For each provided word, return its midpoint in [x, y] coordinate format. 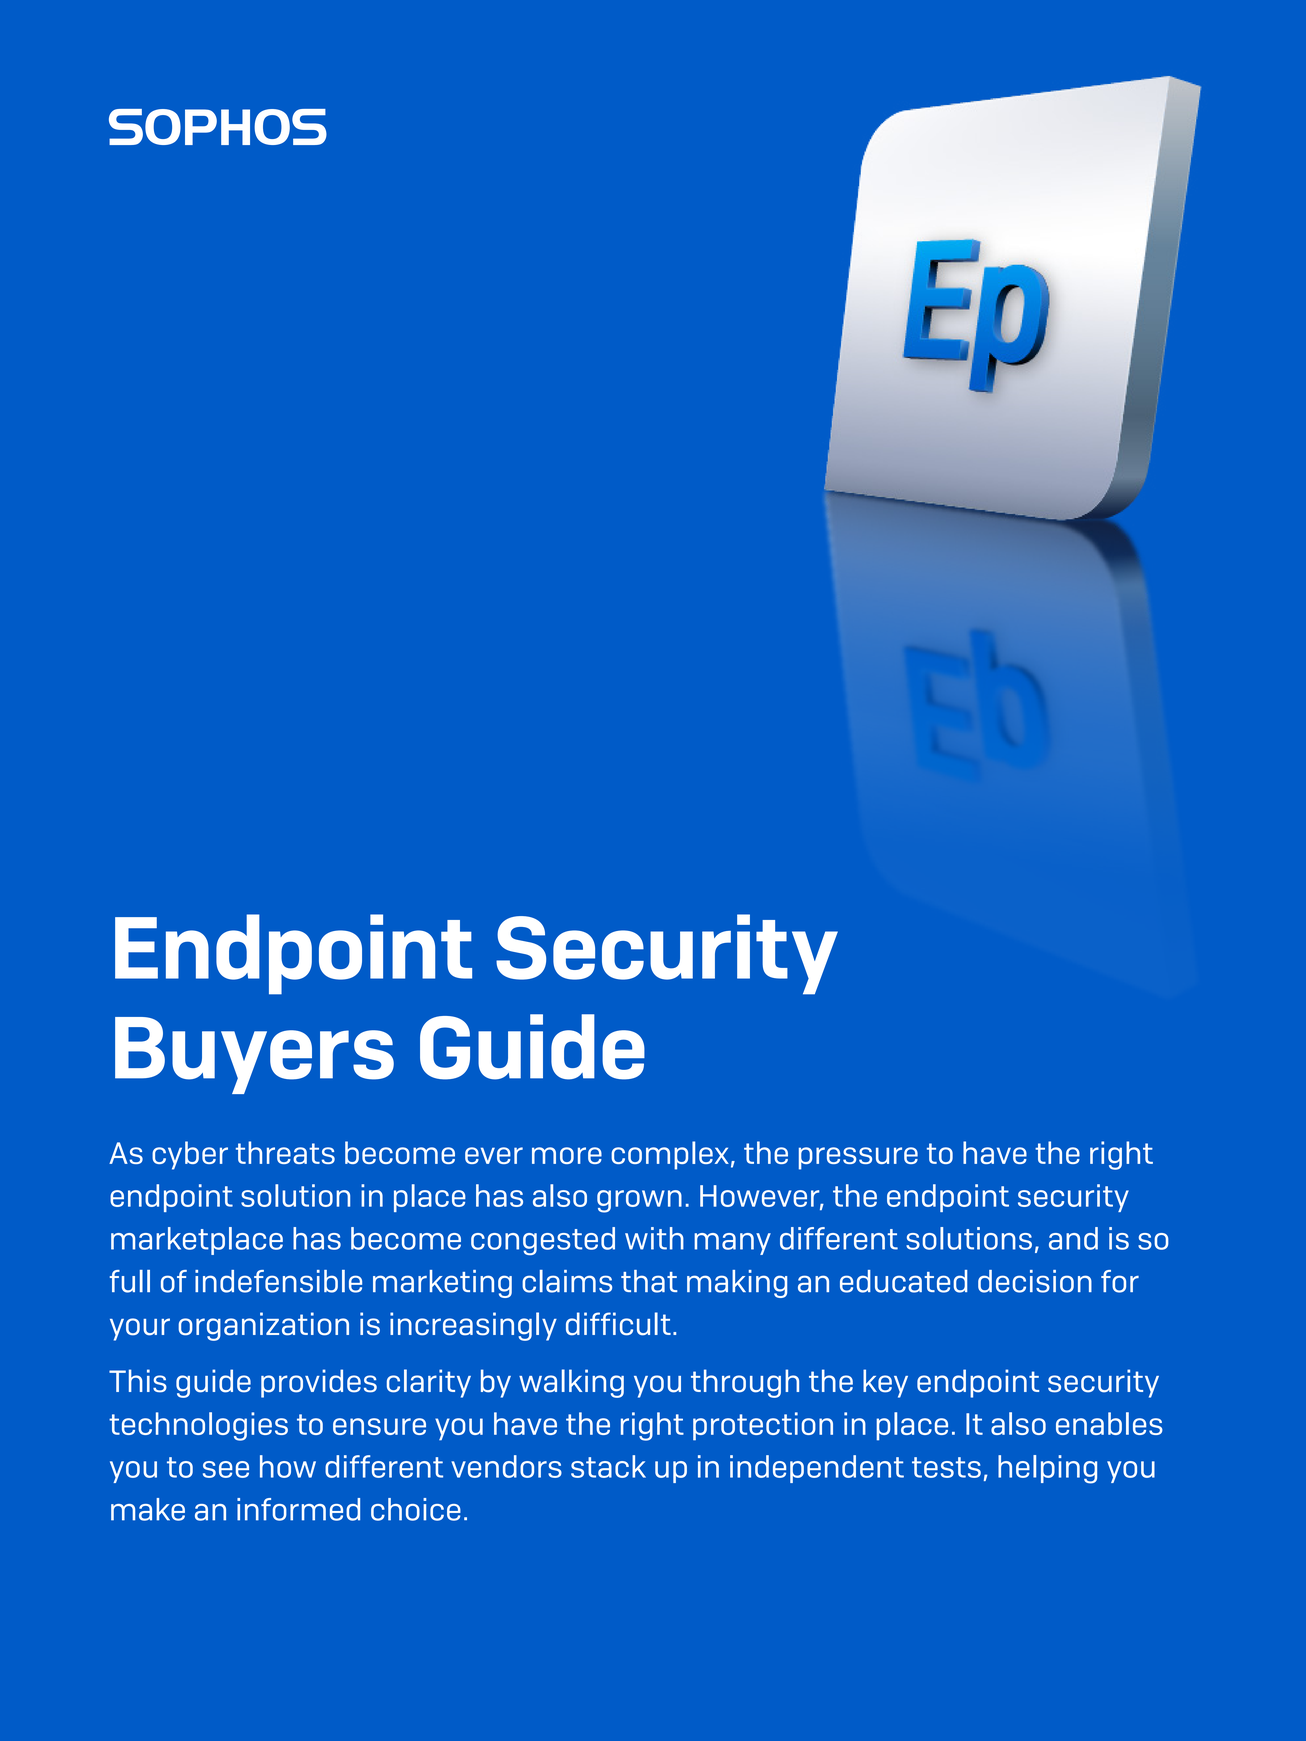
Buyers [254, 1055]
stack [608, 1466]
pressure [858, 1158]
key [885, 1383]
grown [639, 1201]
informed [298, 1509]
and [1073, 1238]
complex [670, 1155]
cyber [190, 1155]
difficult [618, 1324]
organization [263, 1326]
